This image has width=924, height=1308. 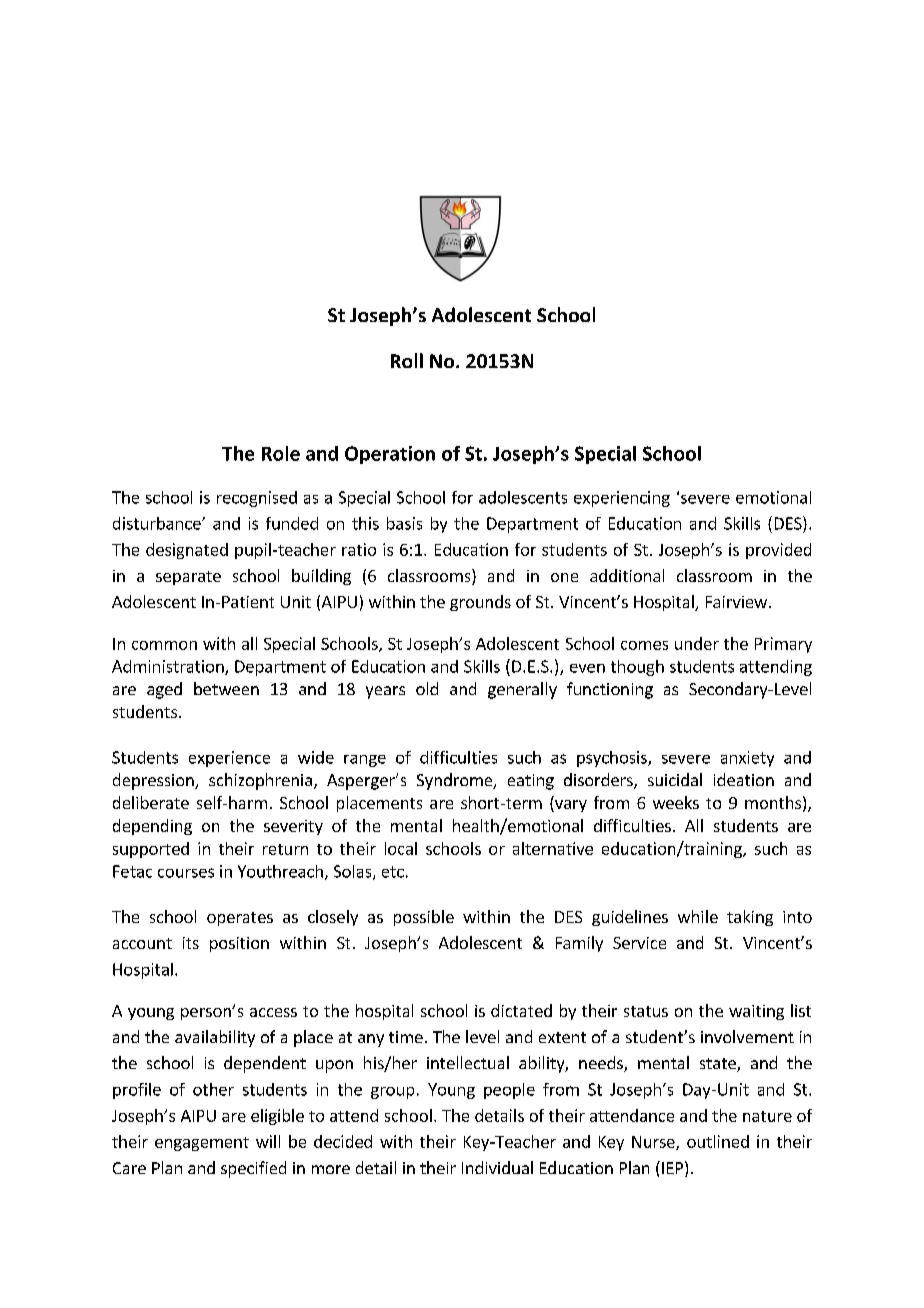 I want to click on Roll, so click(x=407, y=360).
